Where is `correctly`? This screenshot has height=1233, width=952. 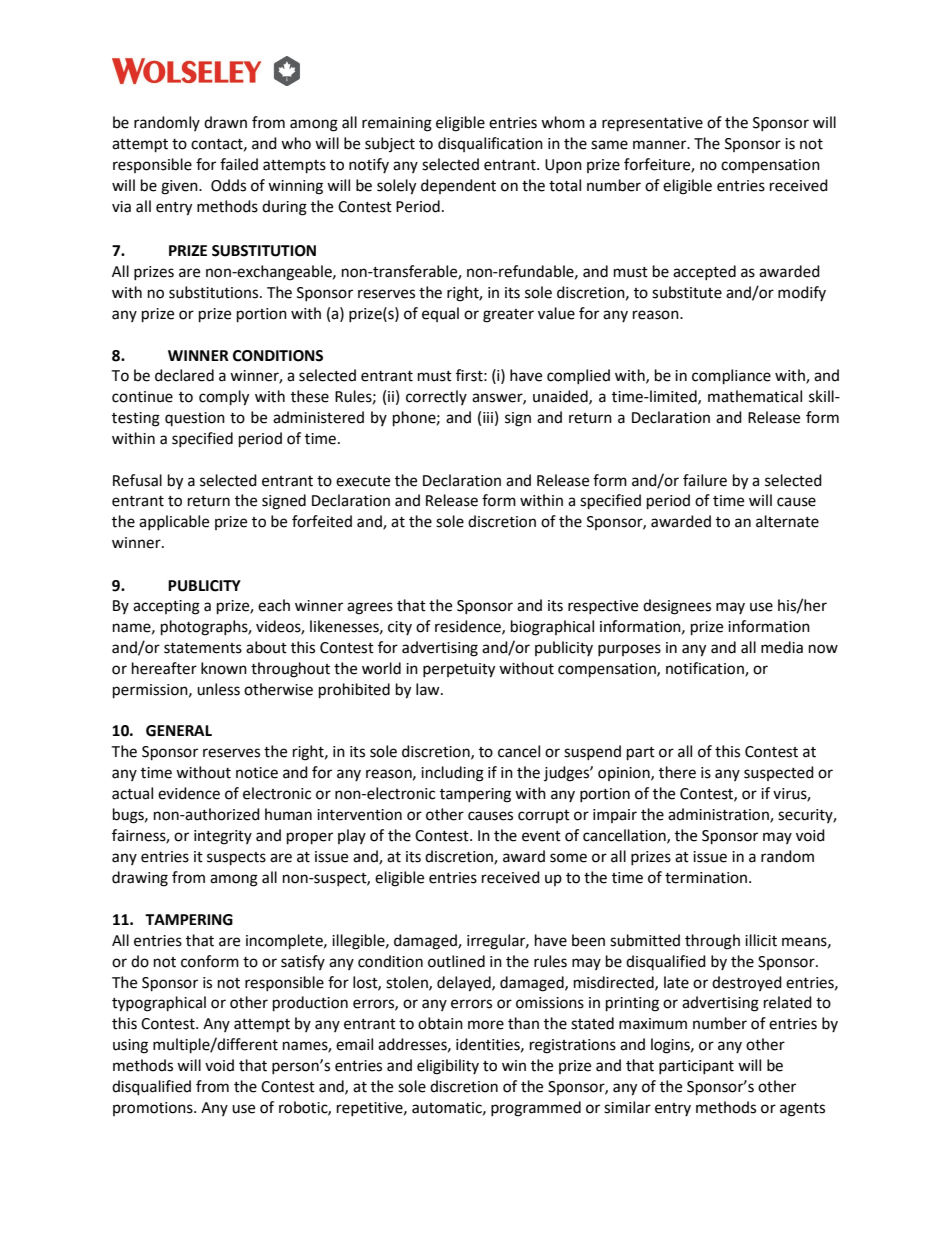 correctly is located at coordinates (436, 397).
